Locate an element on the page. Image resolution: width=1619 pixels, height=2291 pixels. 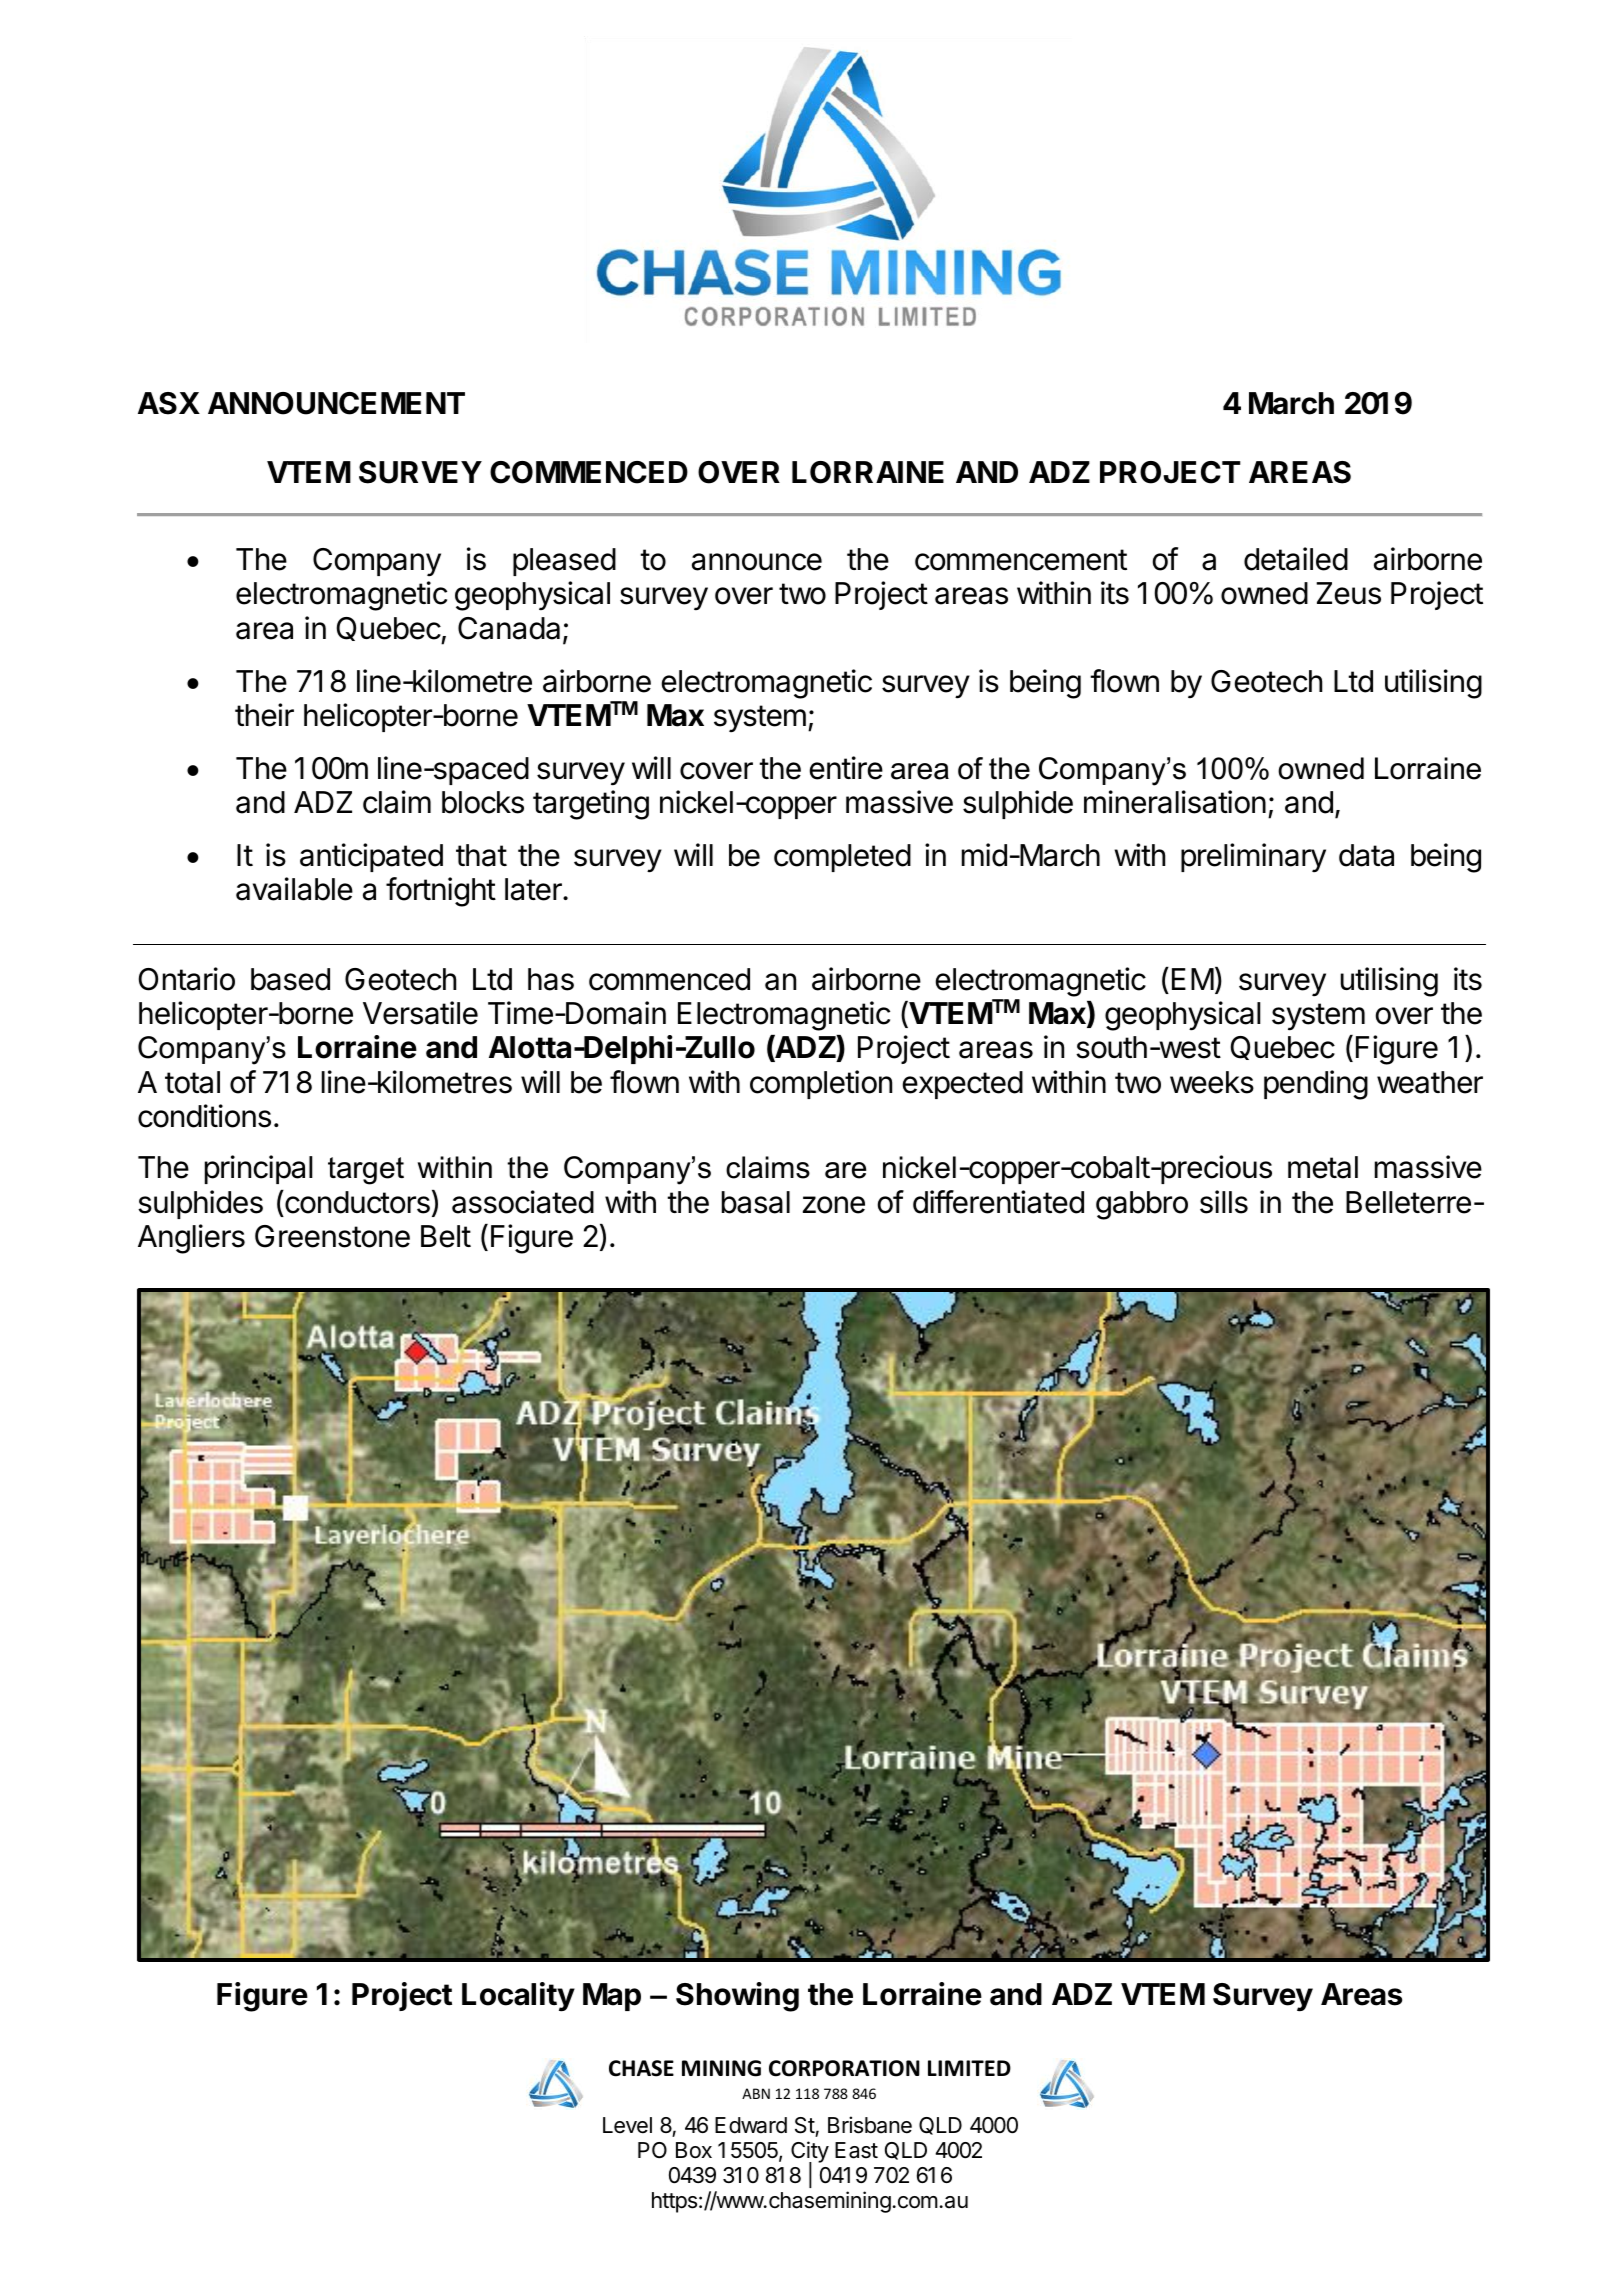
LIMITED is located at coordinates (969, 2068).
